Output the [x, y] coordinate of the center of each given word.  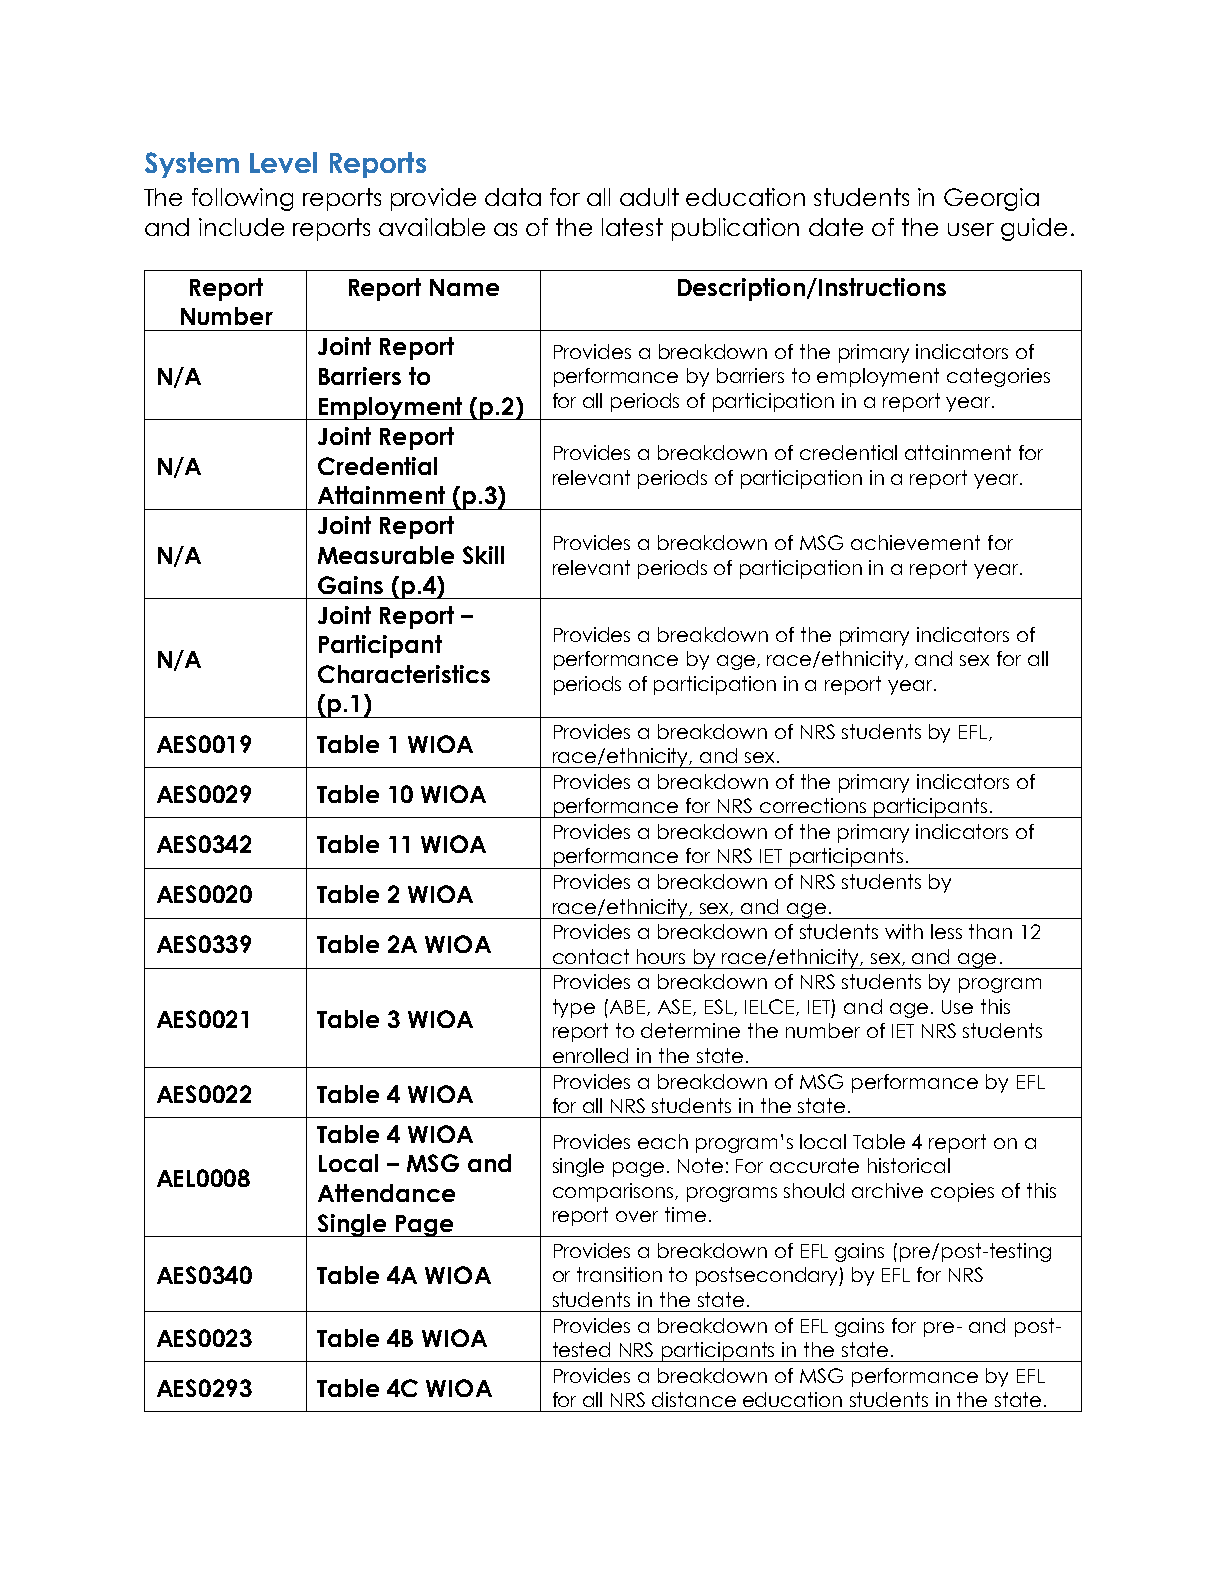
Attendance [386, 1193]
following [242, 199]
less [946, 931]
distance [694, 1399]
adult [649, 197]
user [971, 229]
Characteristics [404, 674]
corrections [813, 805]
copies [962, 1192]
